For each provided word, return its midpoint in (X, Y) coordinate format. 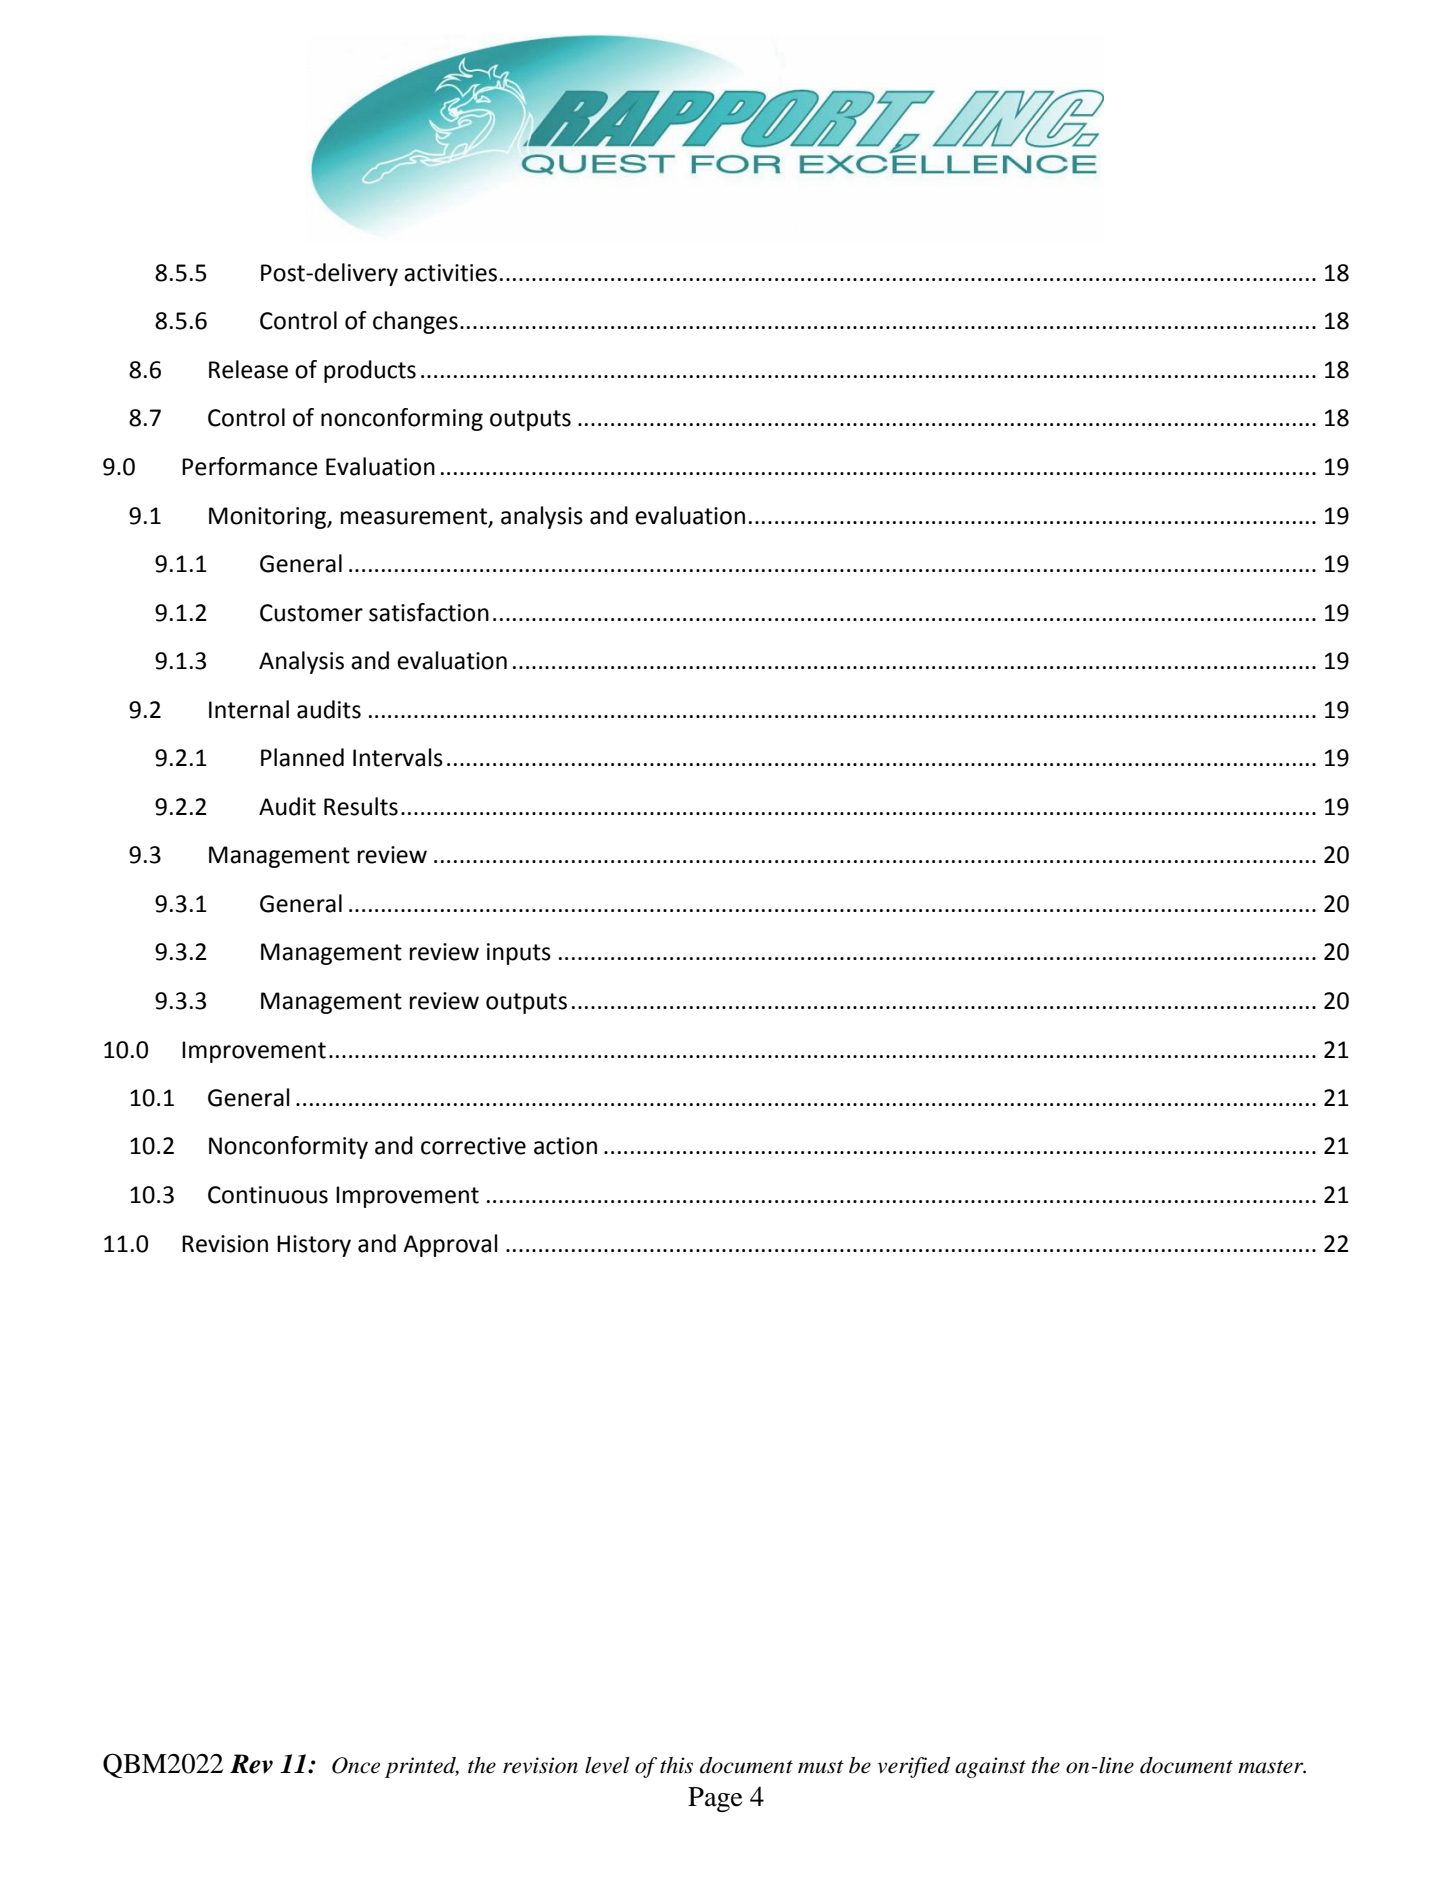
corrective (473, 1146)
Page (715, 1800)
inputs (519, 954)
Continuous (268, 1195)
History (314, 1246)
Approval (450, 1245)
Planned (302, 757)
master (1272, 1767)
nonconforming (402, 419)
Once (356, 1765)
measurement (415, 517)
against (990, 1767)
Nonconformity (288, 1147)
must (821, 1767)
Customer (311, 613)
